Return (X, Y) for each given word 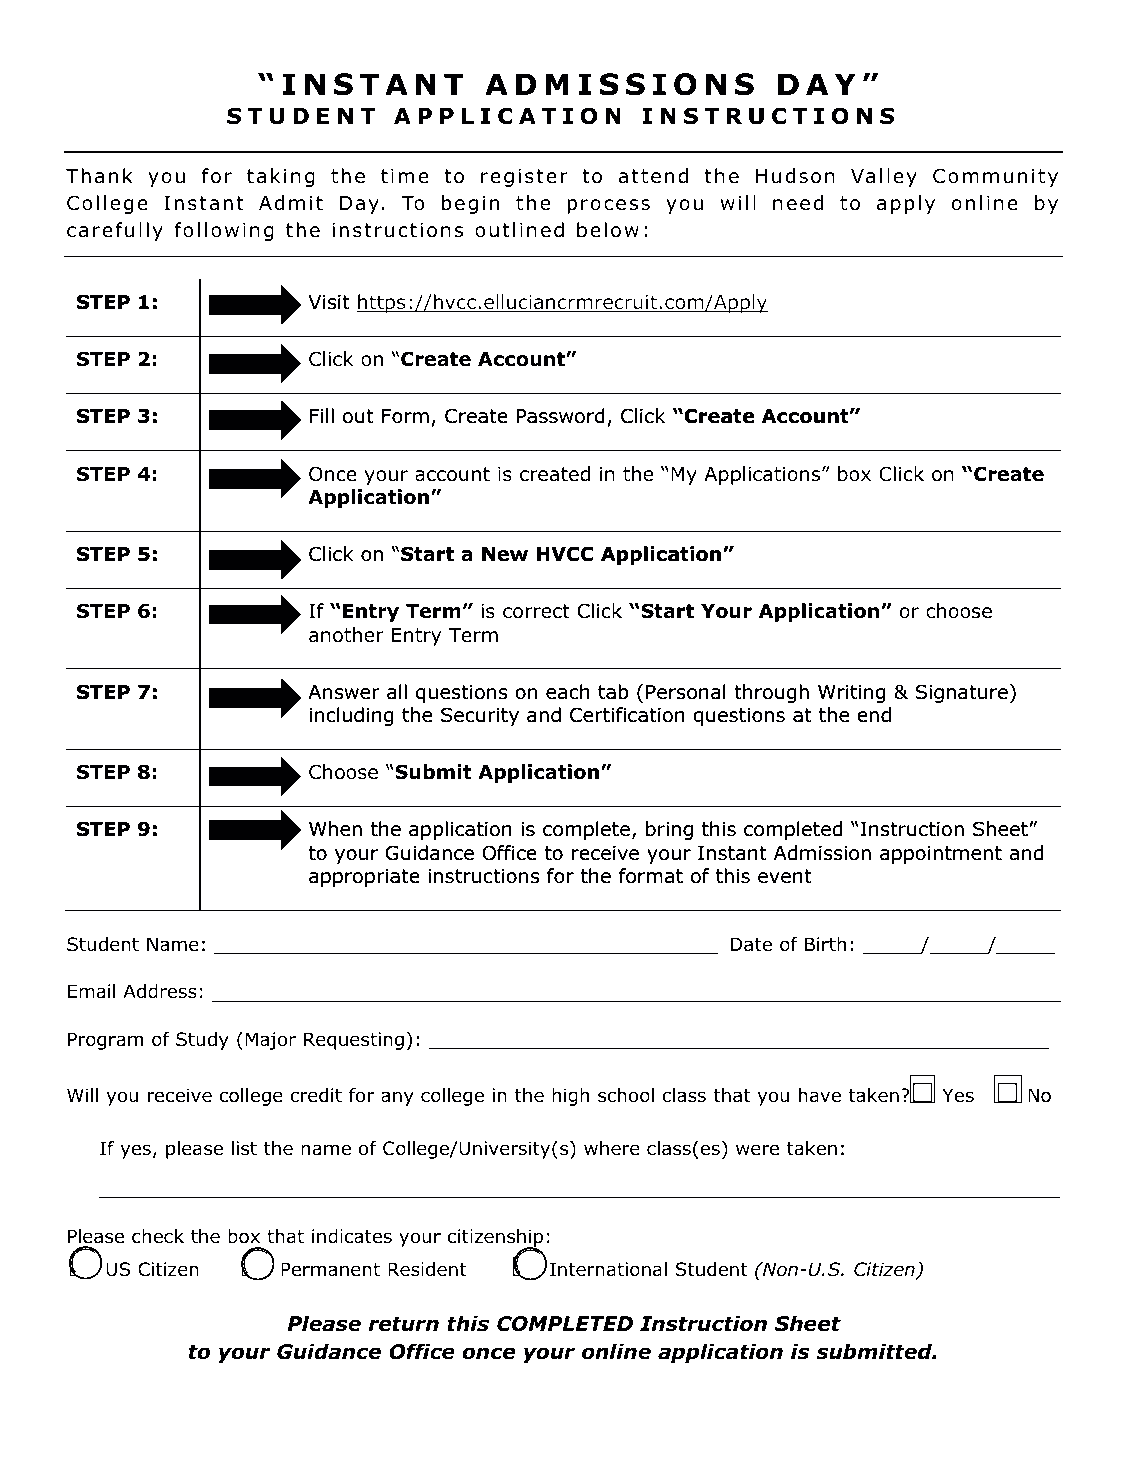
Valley (884, 177)
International (608, 1269)
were (757, 1150)
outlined (519, 230)
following (224, 231)
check (158, 1236)
